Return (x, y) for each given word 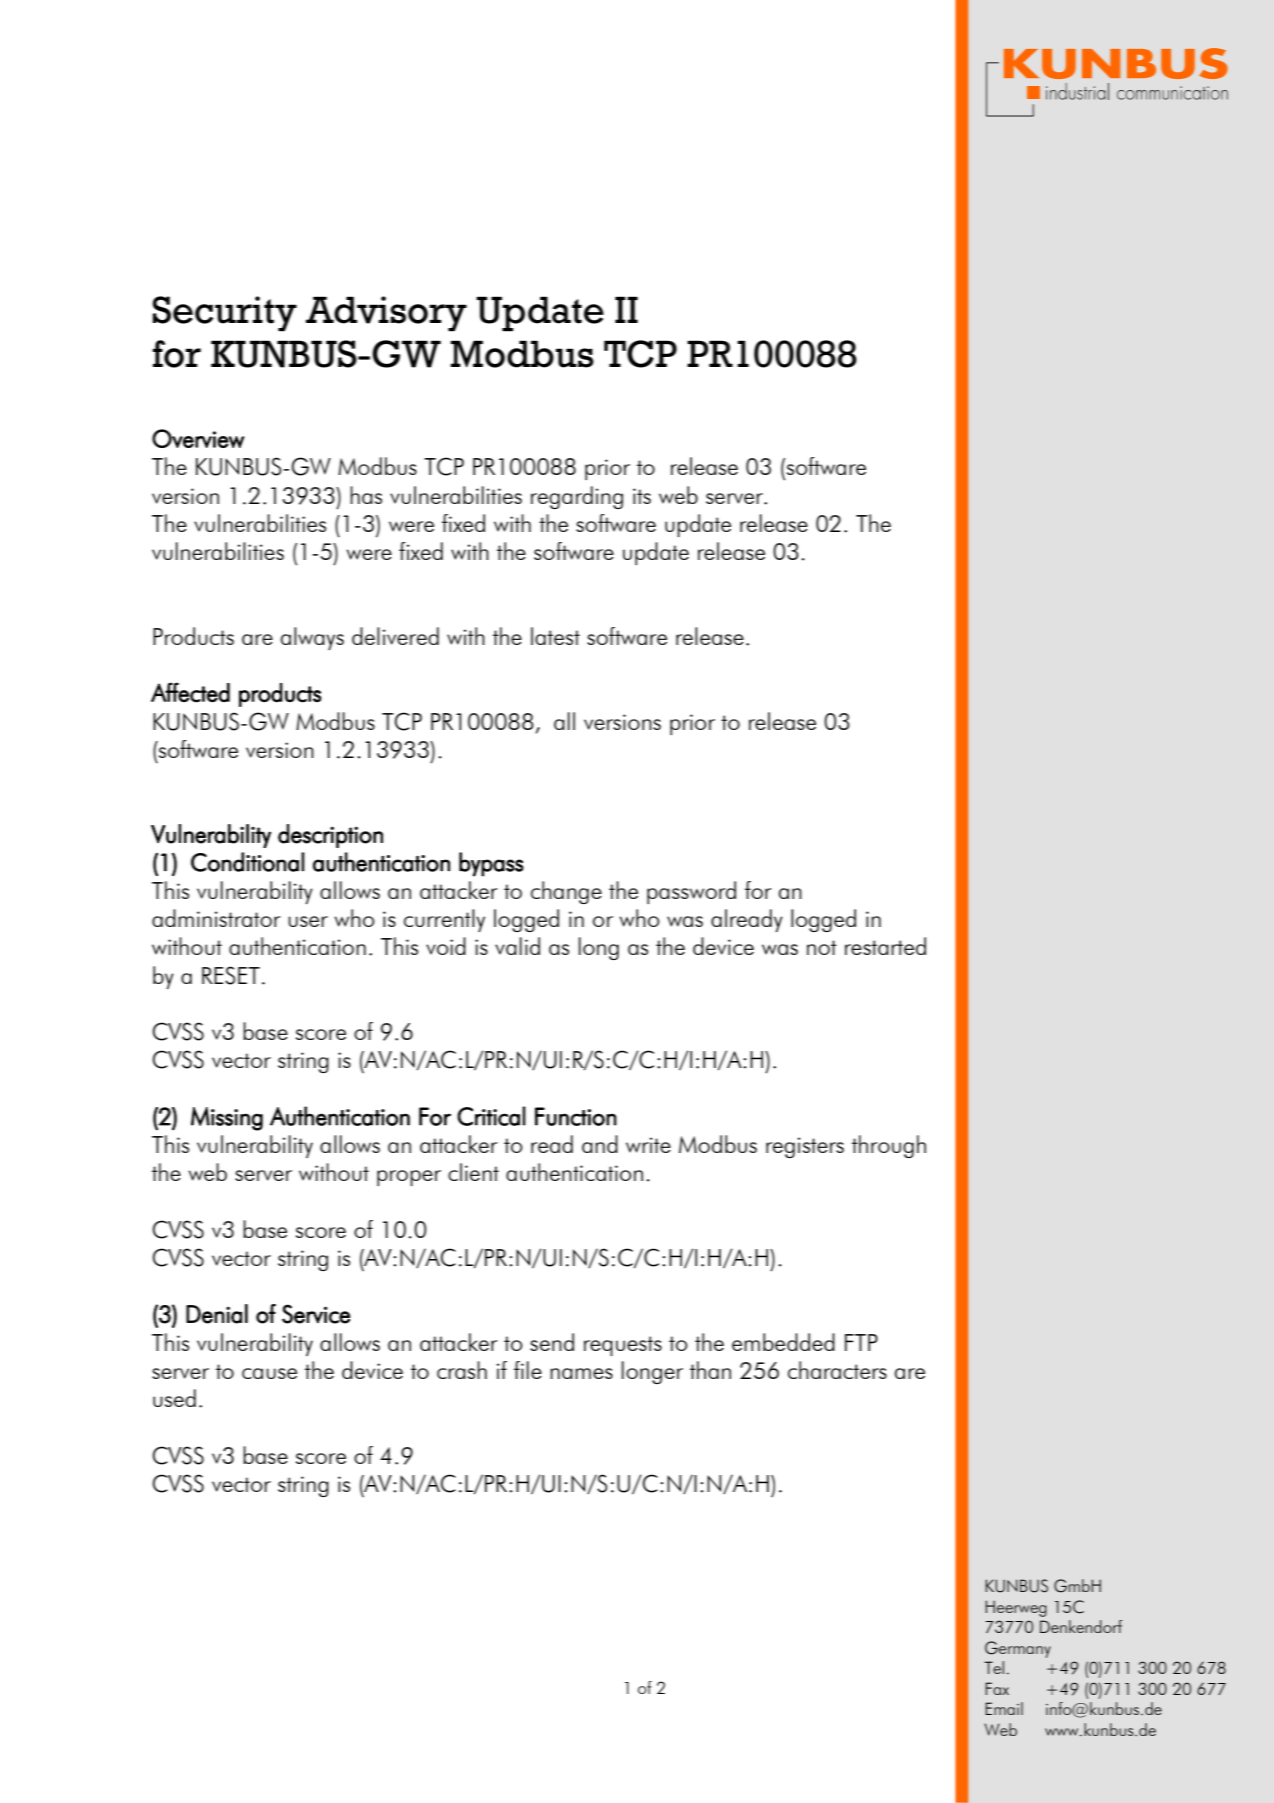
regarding (577, 497)
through (889, 1146)
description (330, 836)
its (642, 496)
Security (224, 314)
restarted (885, 946)
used (174, 1398)
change (566, 892)
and (600, 1144)
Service (316, 1314)
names (581, 1373)
